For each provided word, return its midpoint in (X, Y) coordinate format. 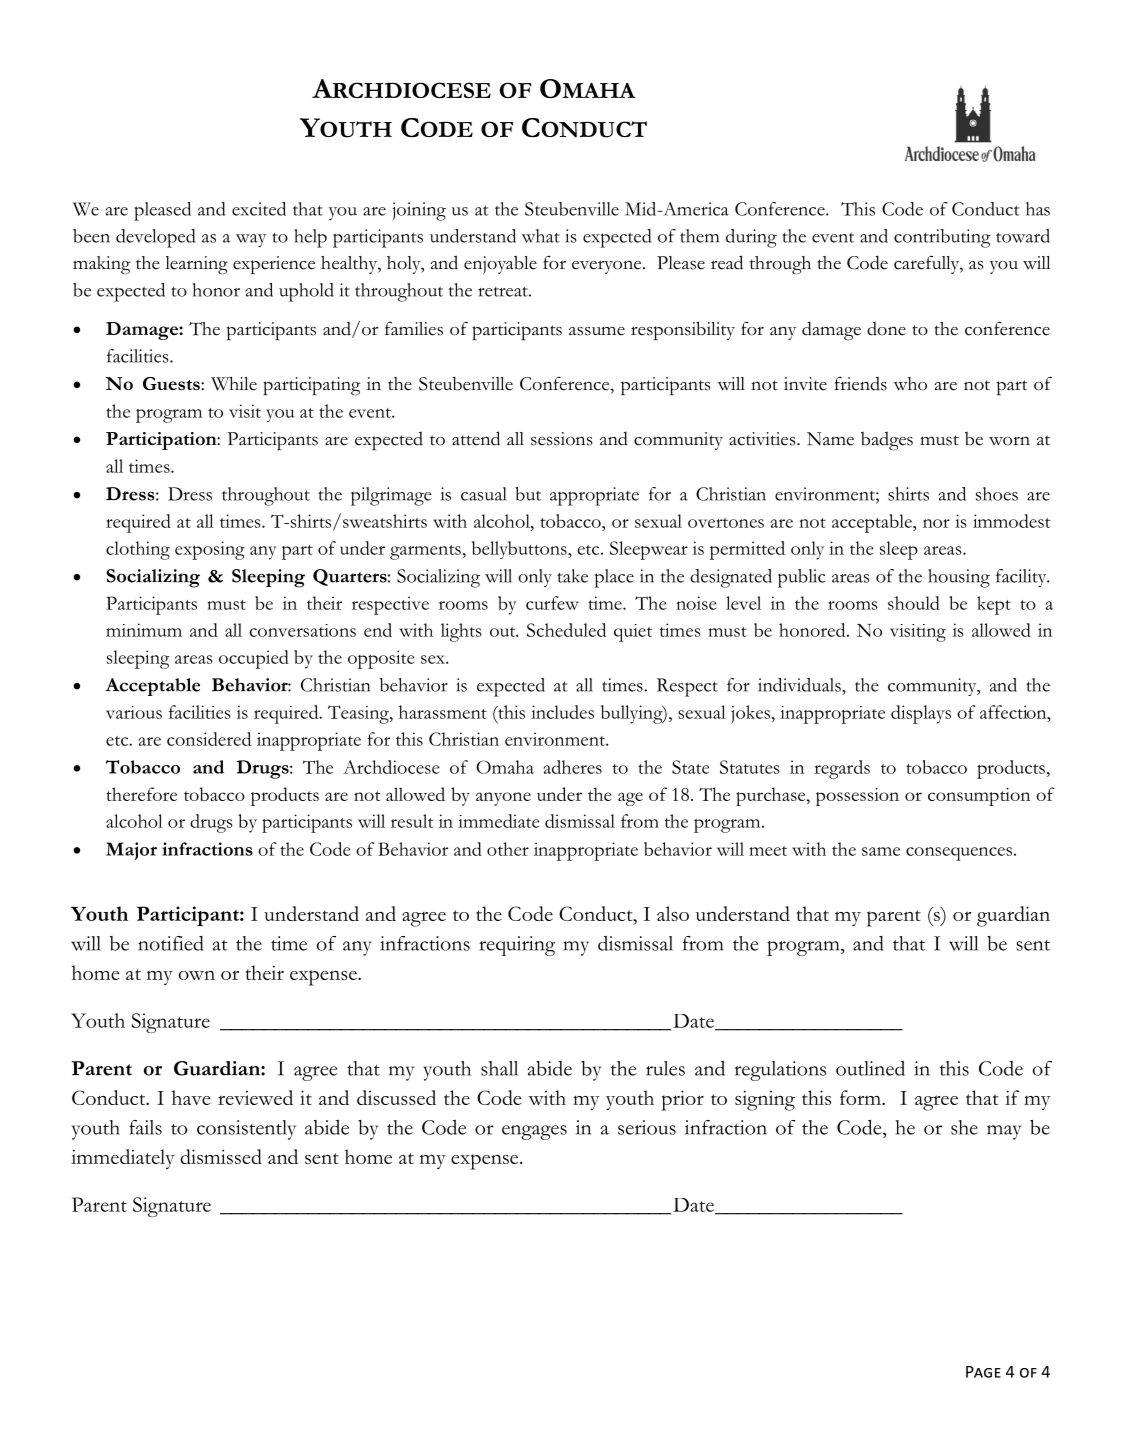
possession (857, 797)
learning (196, 265)
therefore (141, 794)
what (541, 236)
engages (534, 1132)
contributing (942, 238)
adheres (573, 767)
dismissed (221, 1156)
